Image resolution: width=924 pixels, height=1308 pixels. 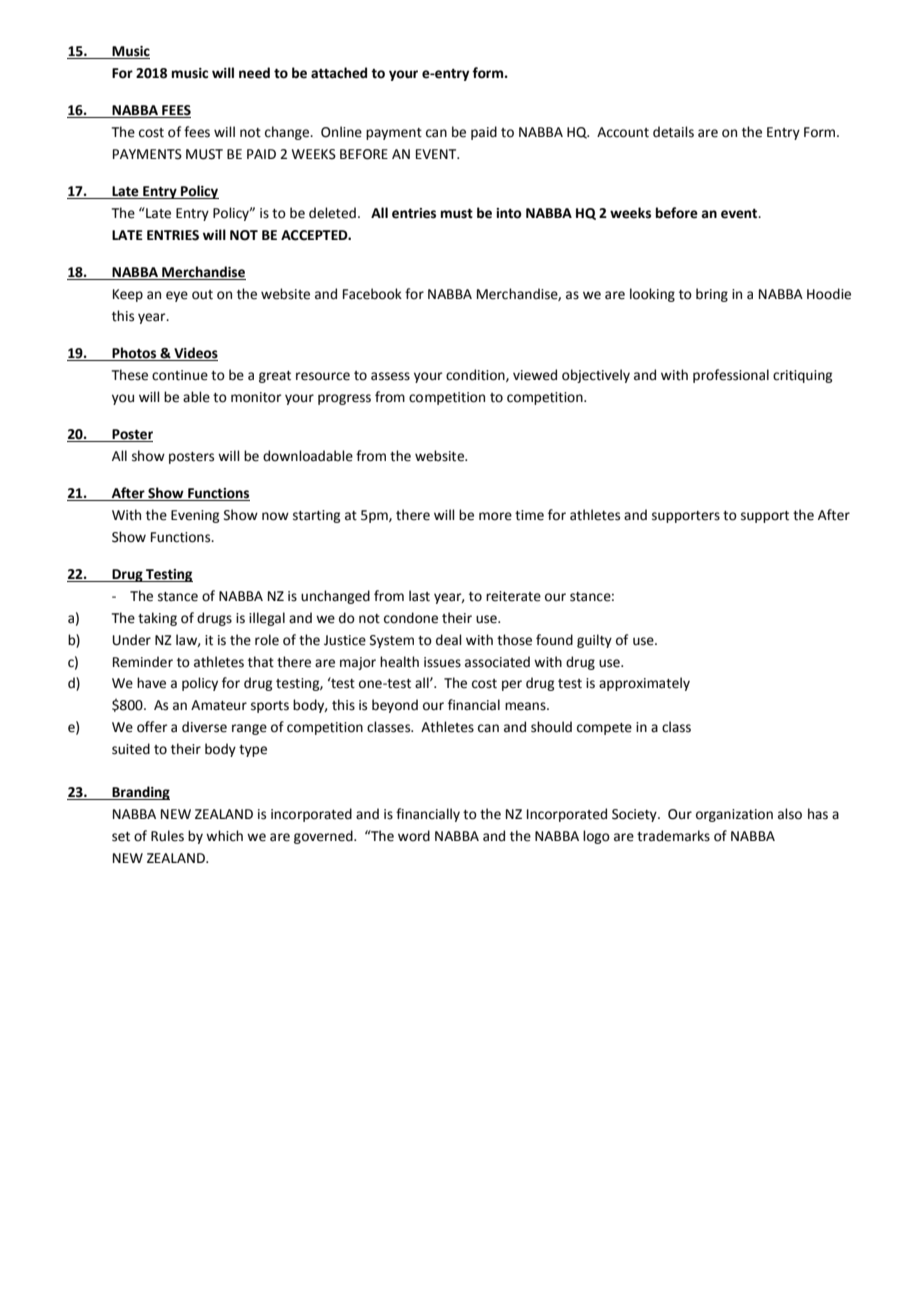 What do you see at coordinates (224, 836) in the image?
I see `which` at bounding box center [224, 836].
